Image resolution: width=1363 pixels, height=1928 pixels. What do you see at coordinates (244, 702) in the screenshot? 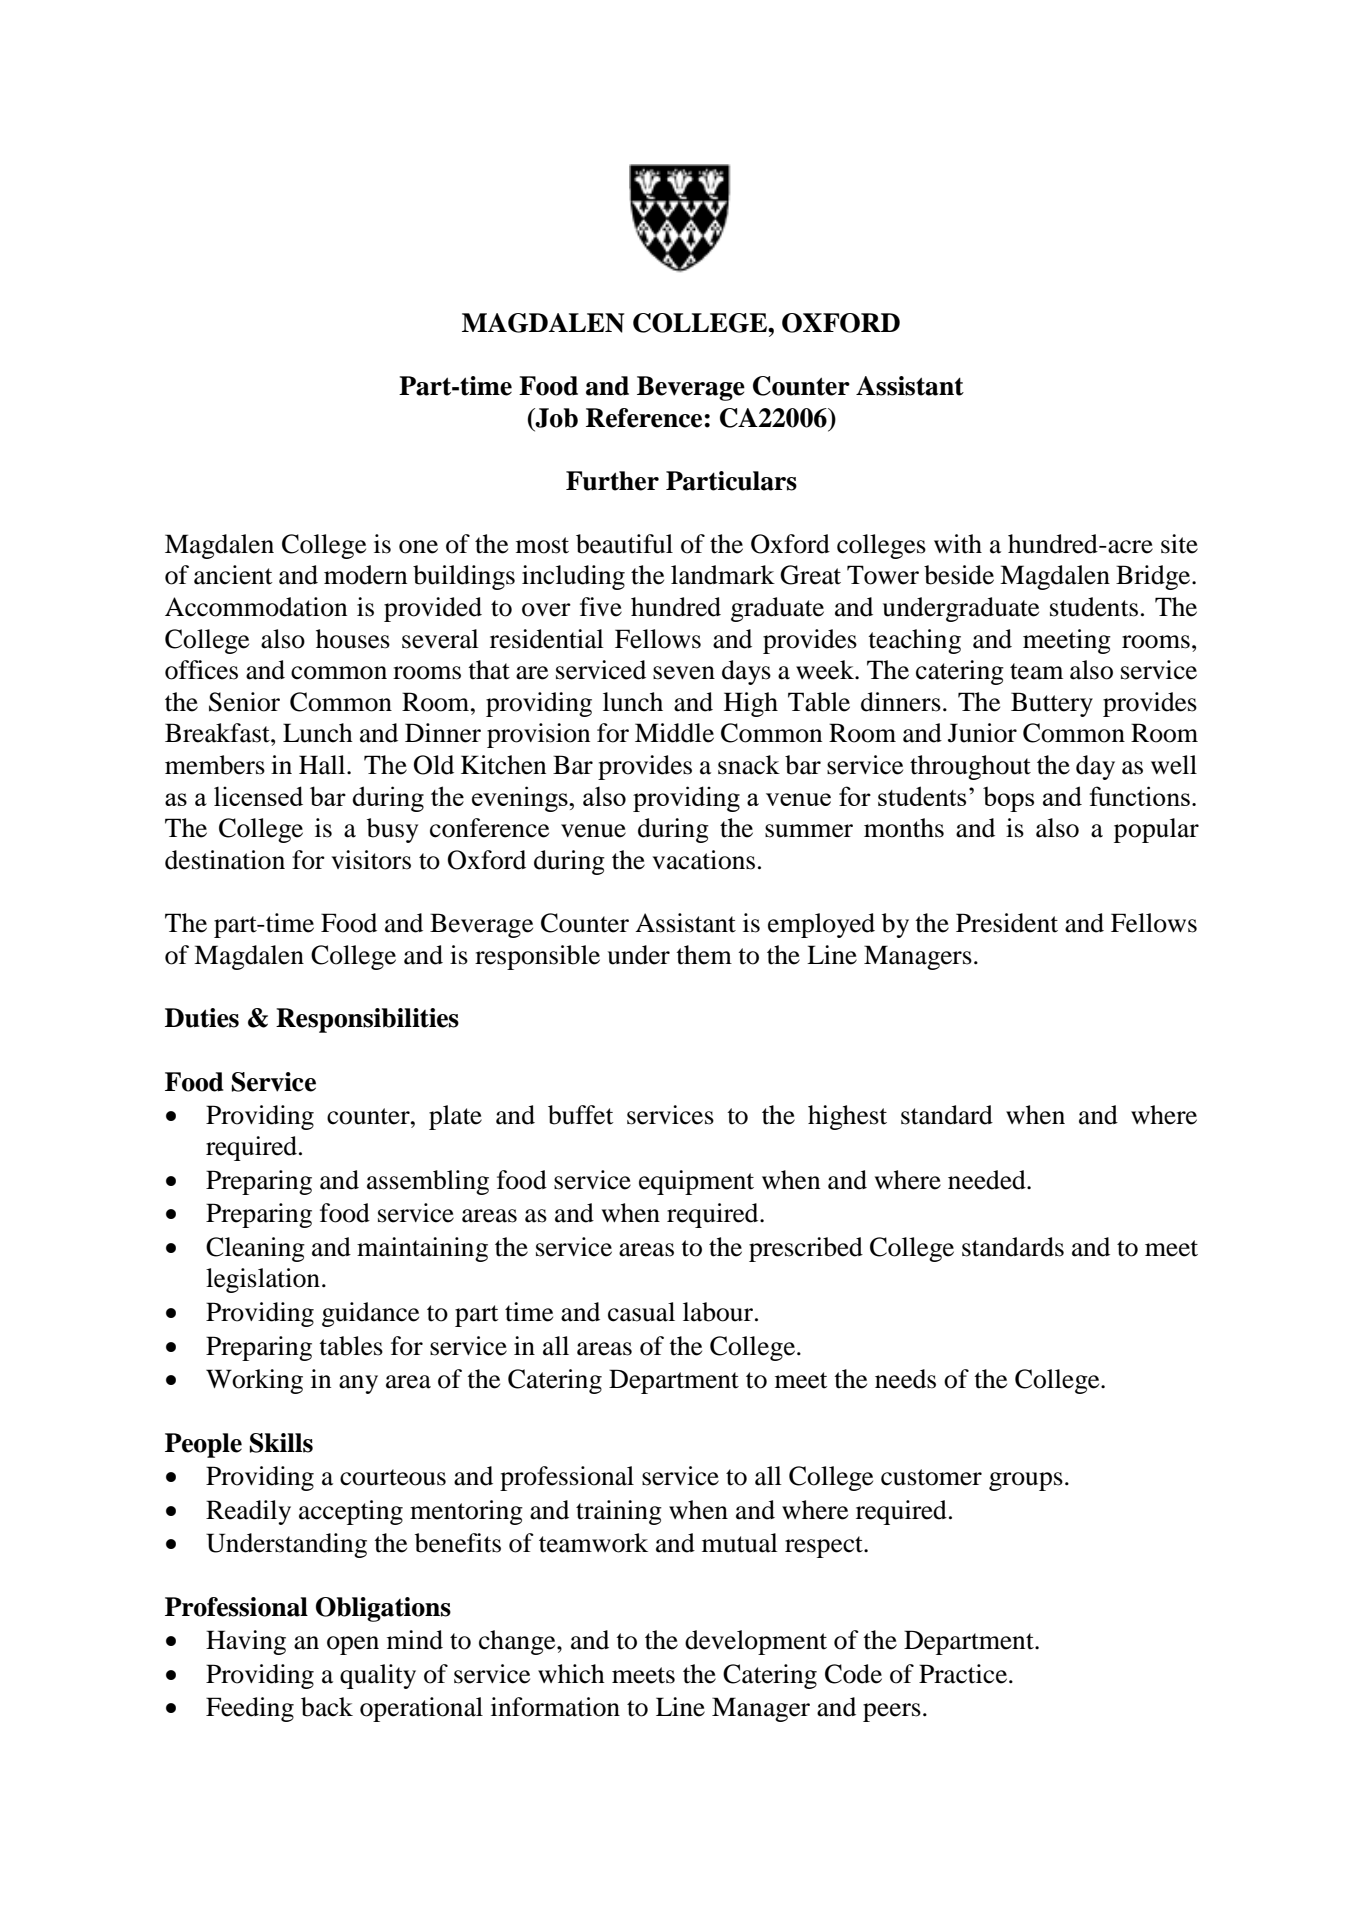
I see `Senior` at bounding box center [244, 702].
